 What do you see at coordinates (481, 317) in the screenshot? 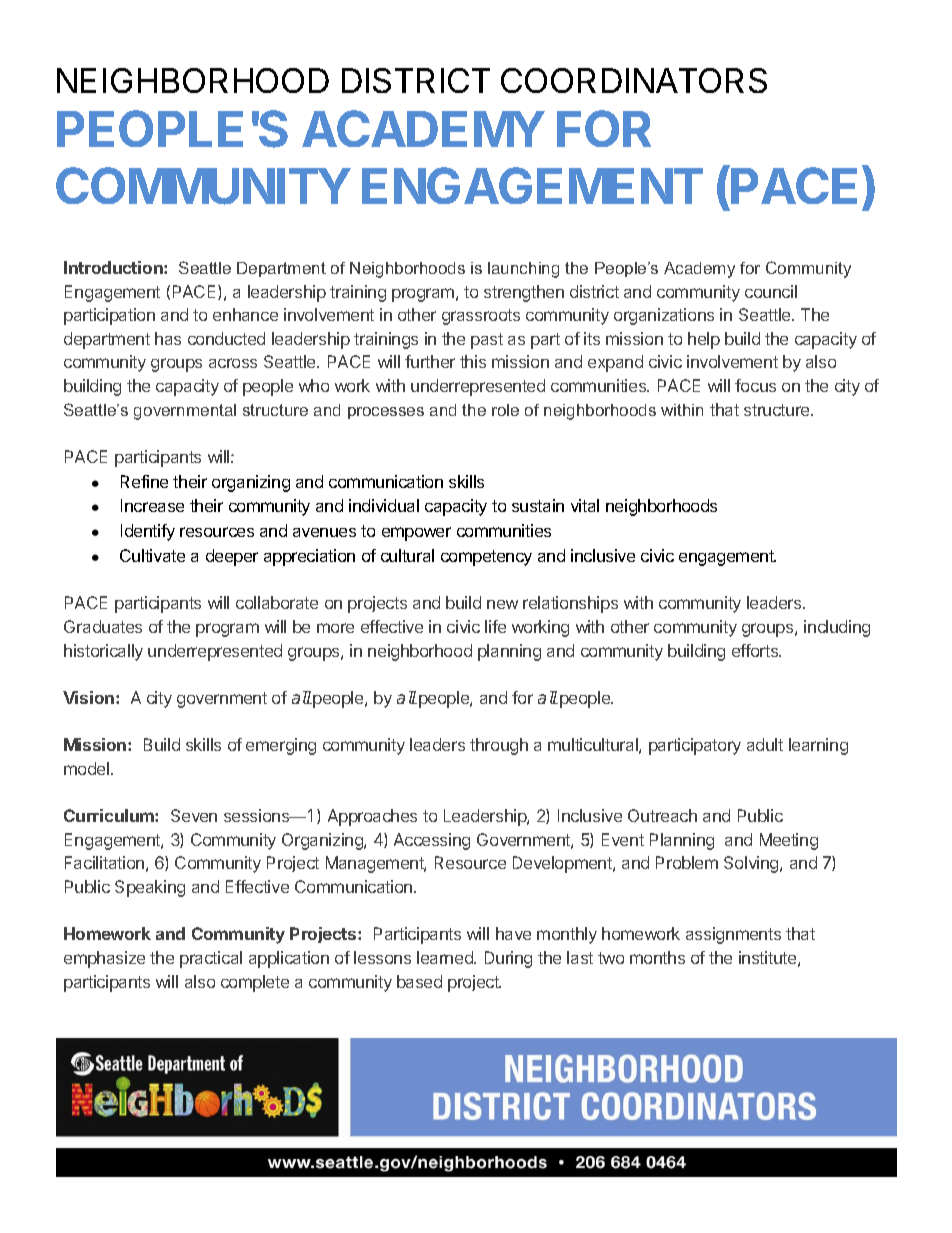
I see `grassroots` at bounding box center [481, 317].
